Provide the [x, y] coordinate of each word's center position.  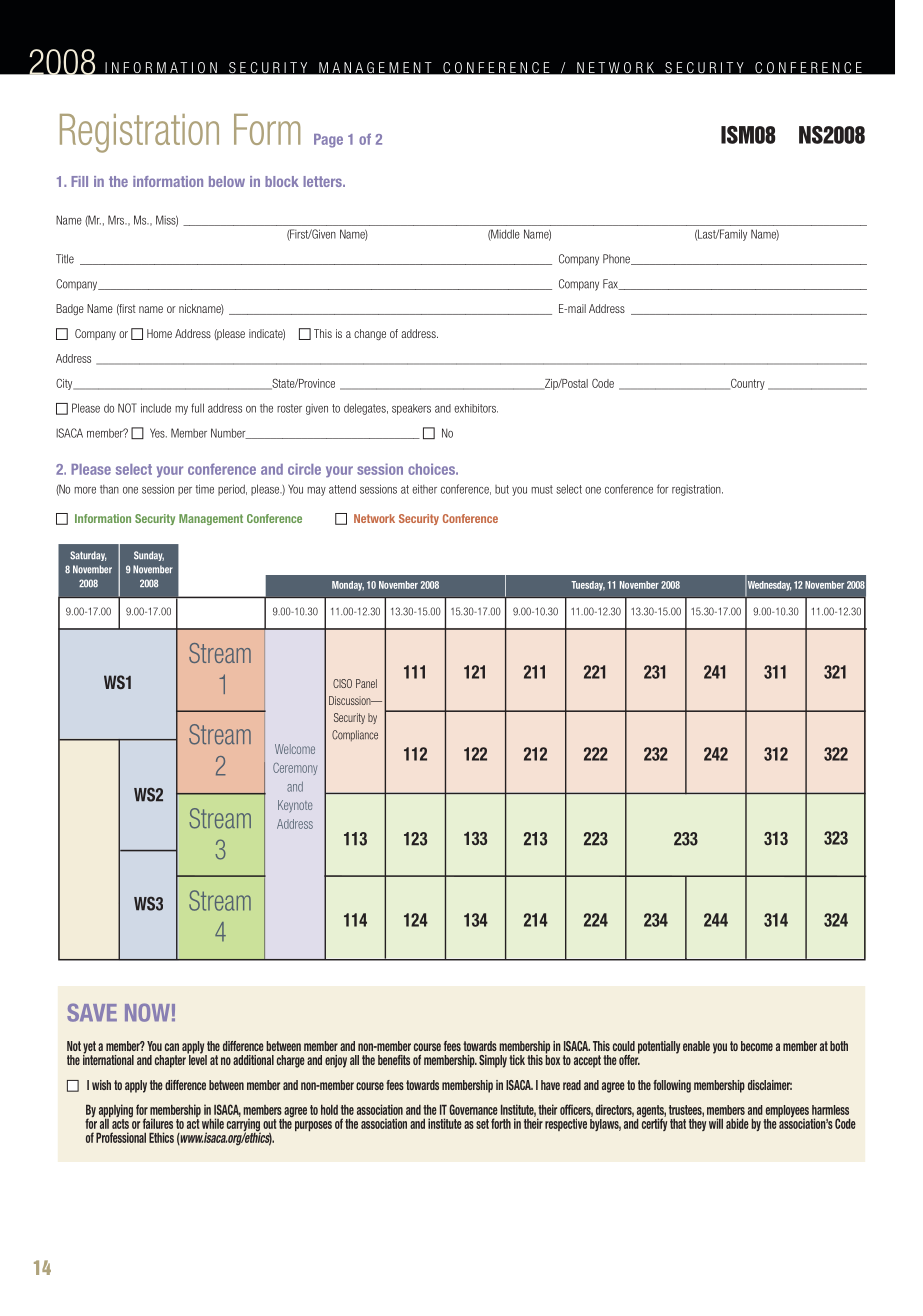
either [424, 489]
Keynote [295, 806]
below [227, 181]
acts [121, 1123]
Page [328, 141]
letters [324, 181]
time [205, 489]
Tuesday [588, 586]
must [542, 489]
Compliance [355, 735]
